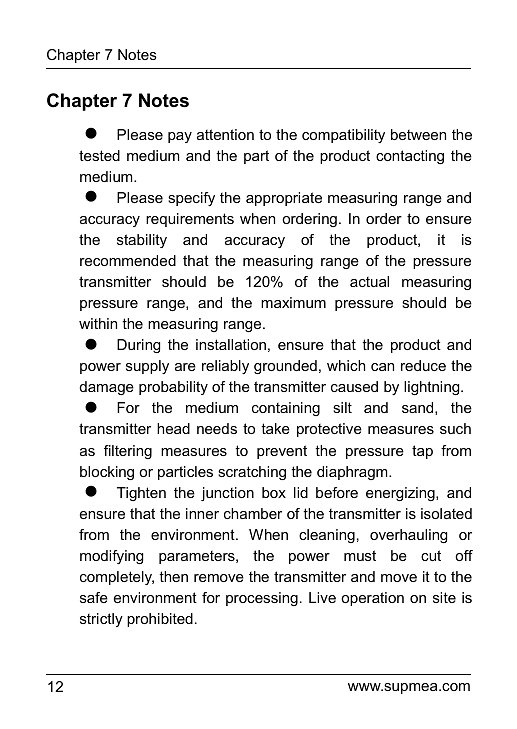 The width and height of the image is (517, 729). I want to click on grounded, so click(285, 367).
